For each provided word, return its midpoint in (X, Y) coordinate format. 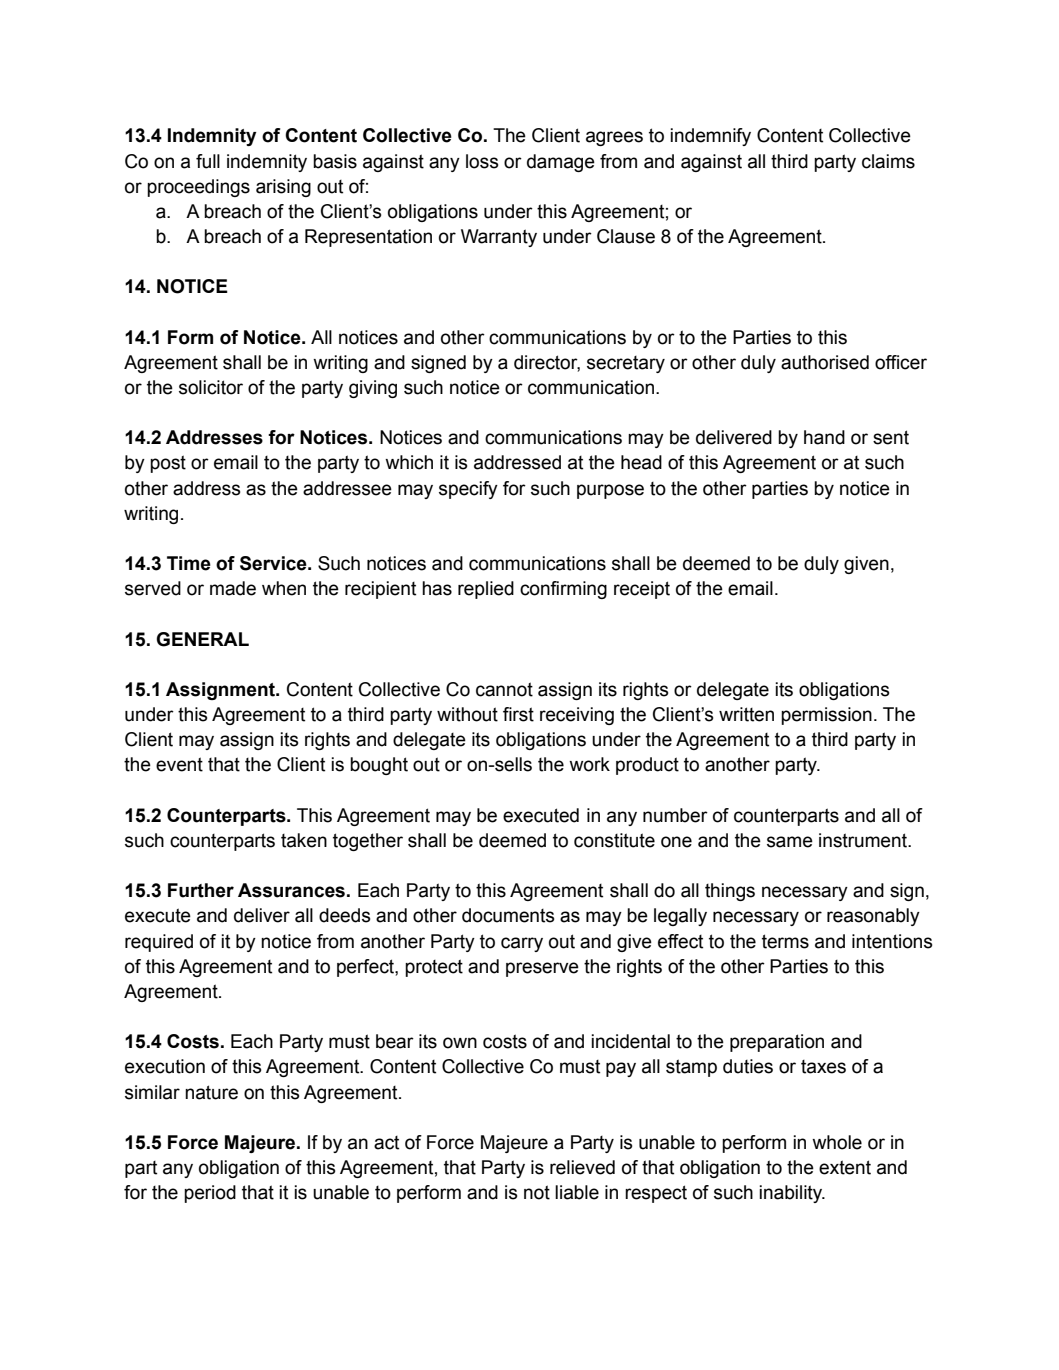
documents (508, 915)
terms (785, 941)
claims (888, 161)
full (208, 161)
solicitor (211, 387)
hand (824, 437)
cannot (504, 689)
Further (201, 890)
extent (845, 1167)
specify (468, 490)
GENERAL (202, 639)
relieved (582, 1167)
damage (561, 163)
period (210, 1194)
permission (826, 716)
